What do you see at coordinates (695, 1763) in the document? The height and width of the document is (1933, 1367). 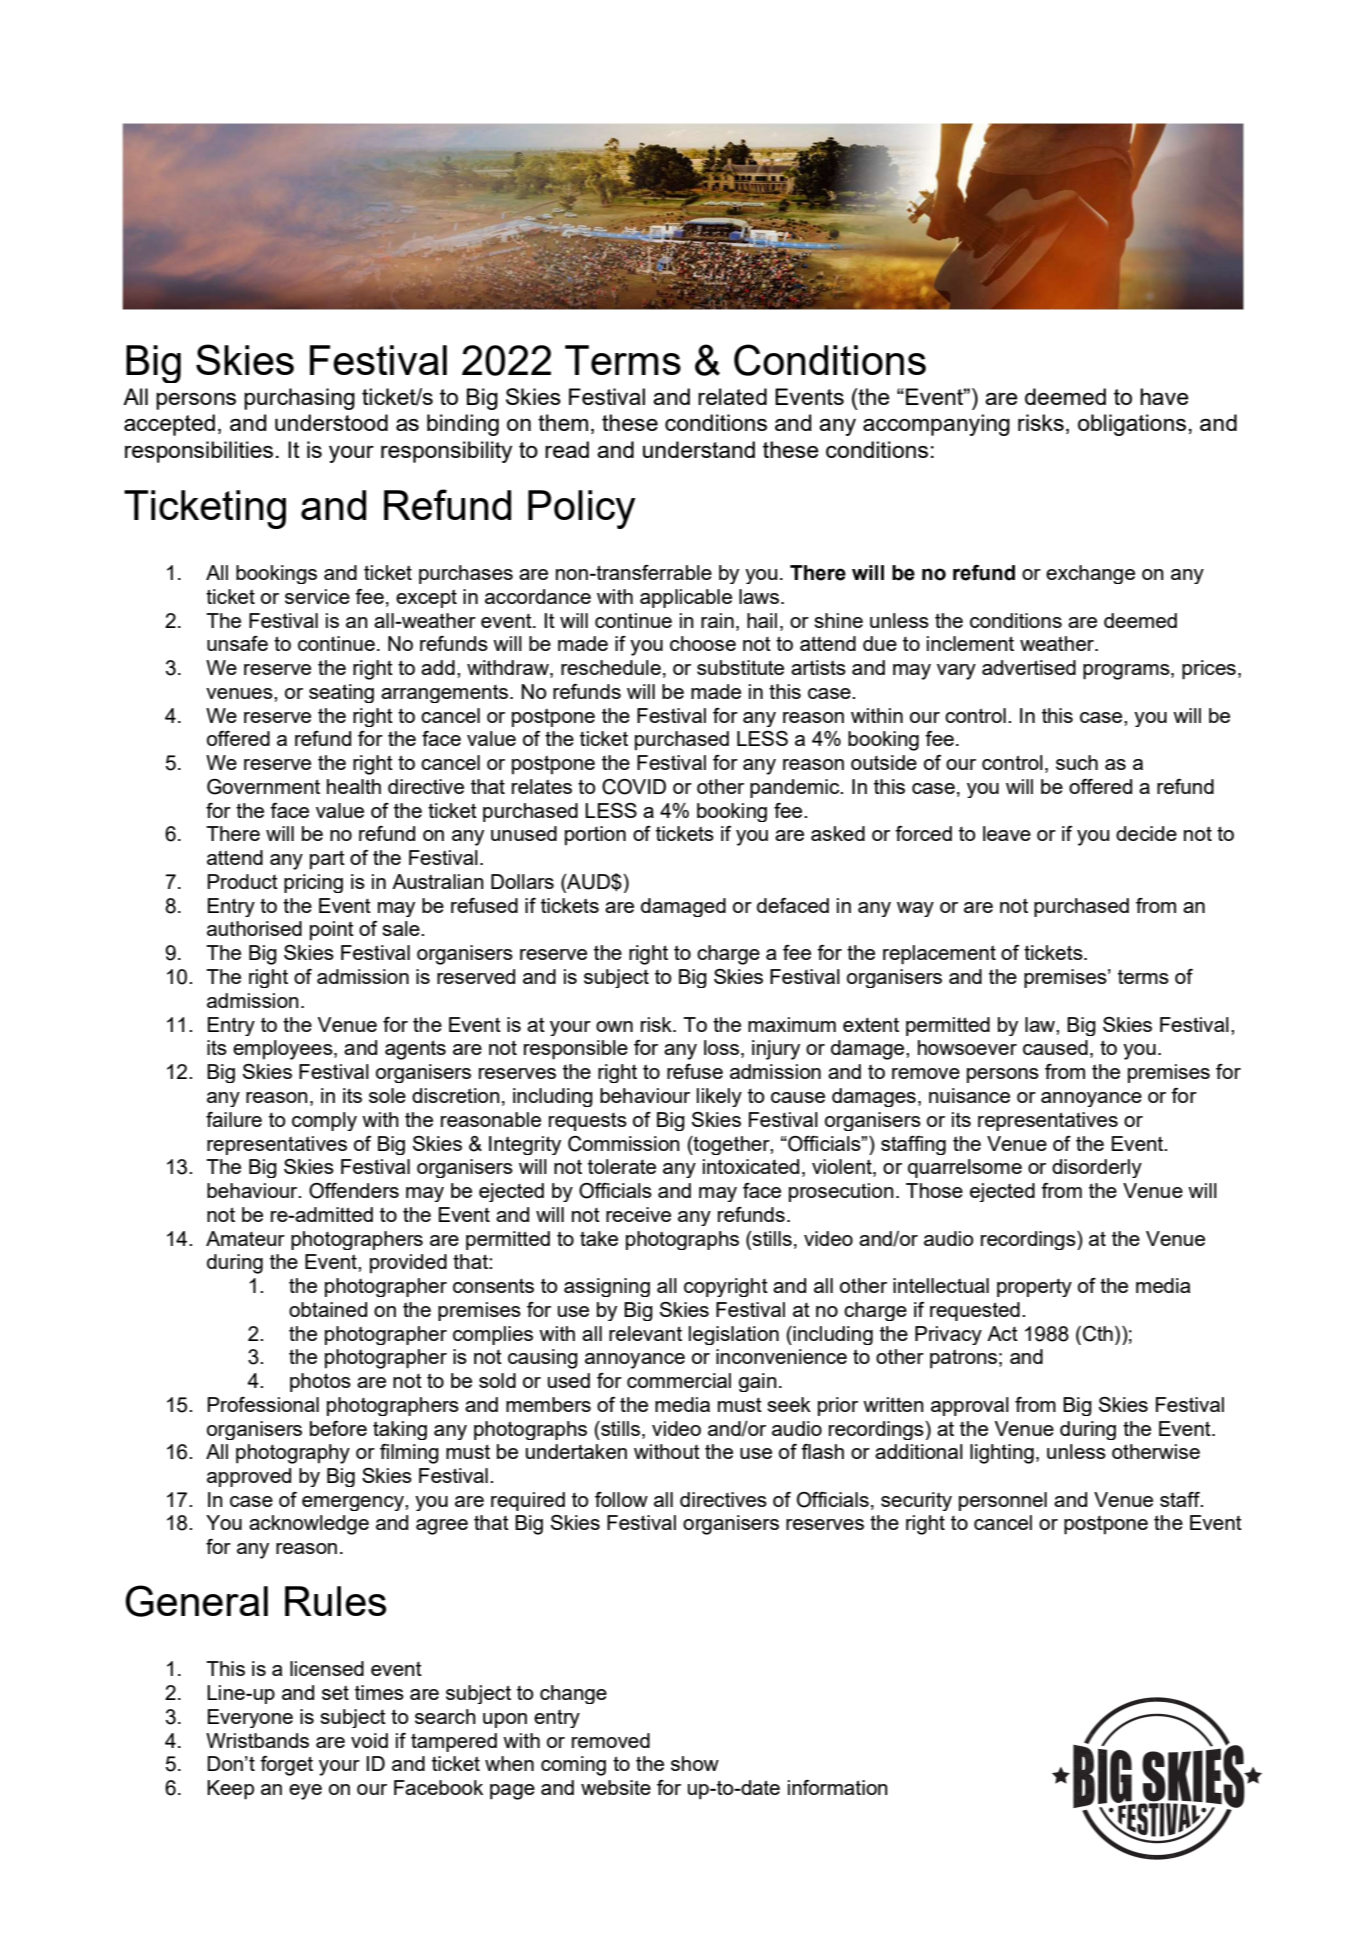 I see `show` at bounding box center [695, 1763].
